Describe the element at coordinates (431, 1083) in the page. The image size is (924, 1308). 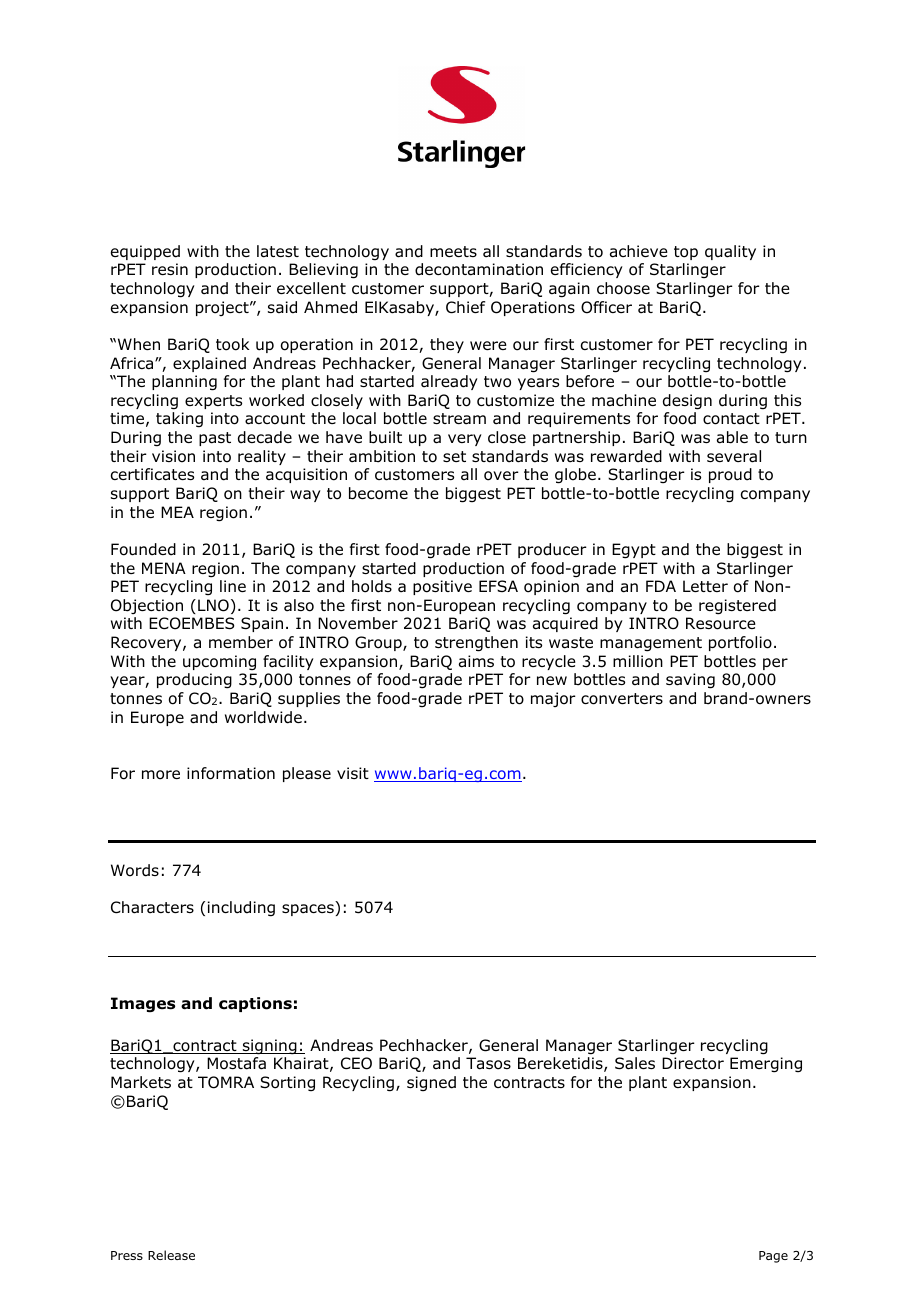
I see `signed` at that location.
